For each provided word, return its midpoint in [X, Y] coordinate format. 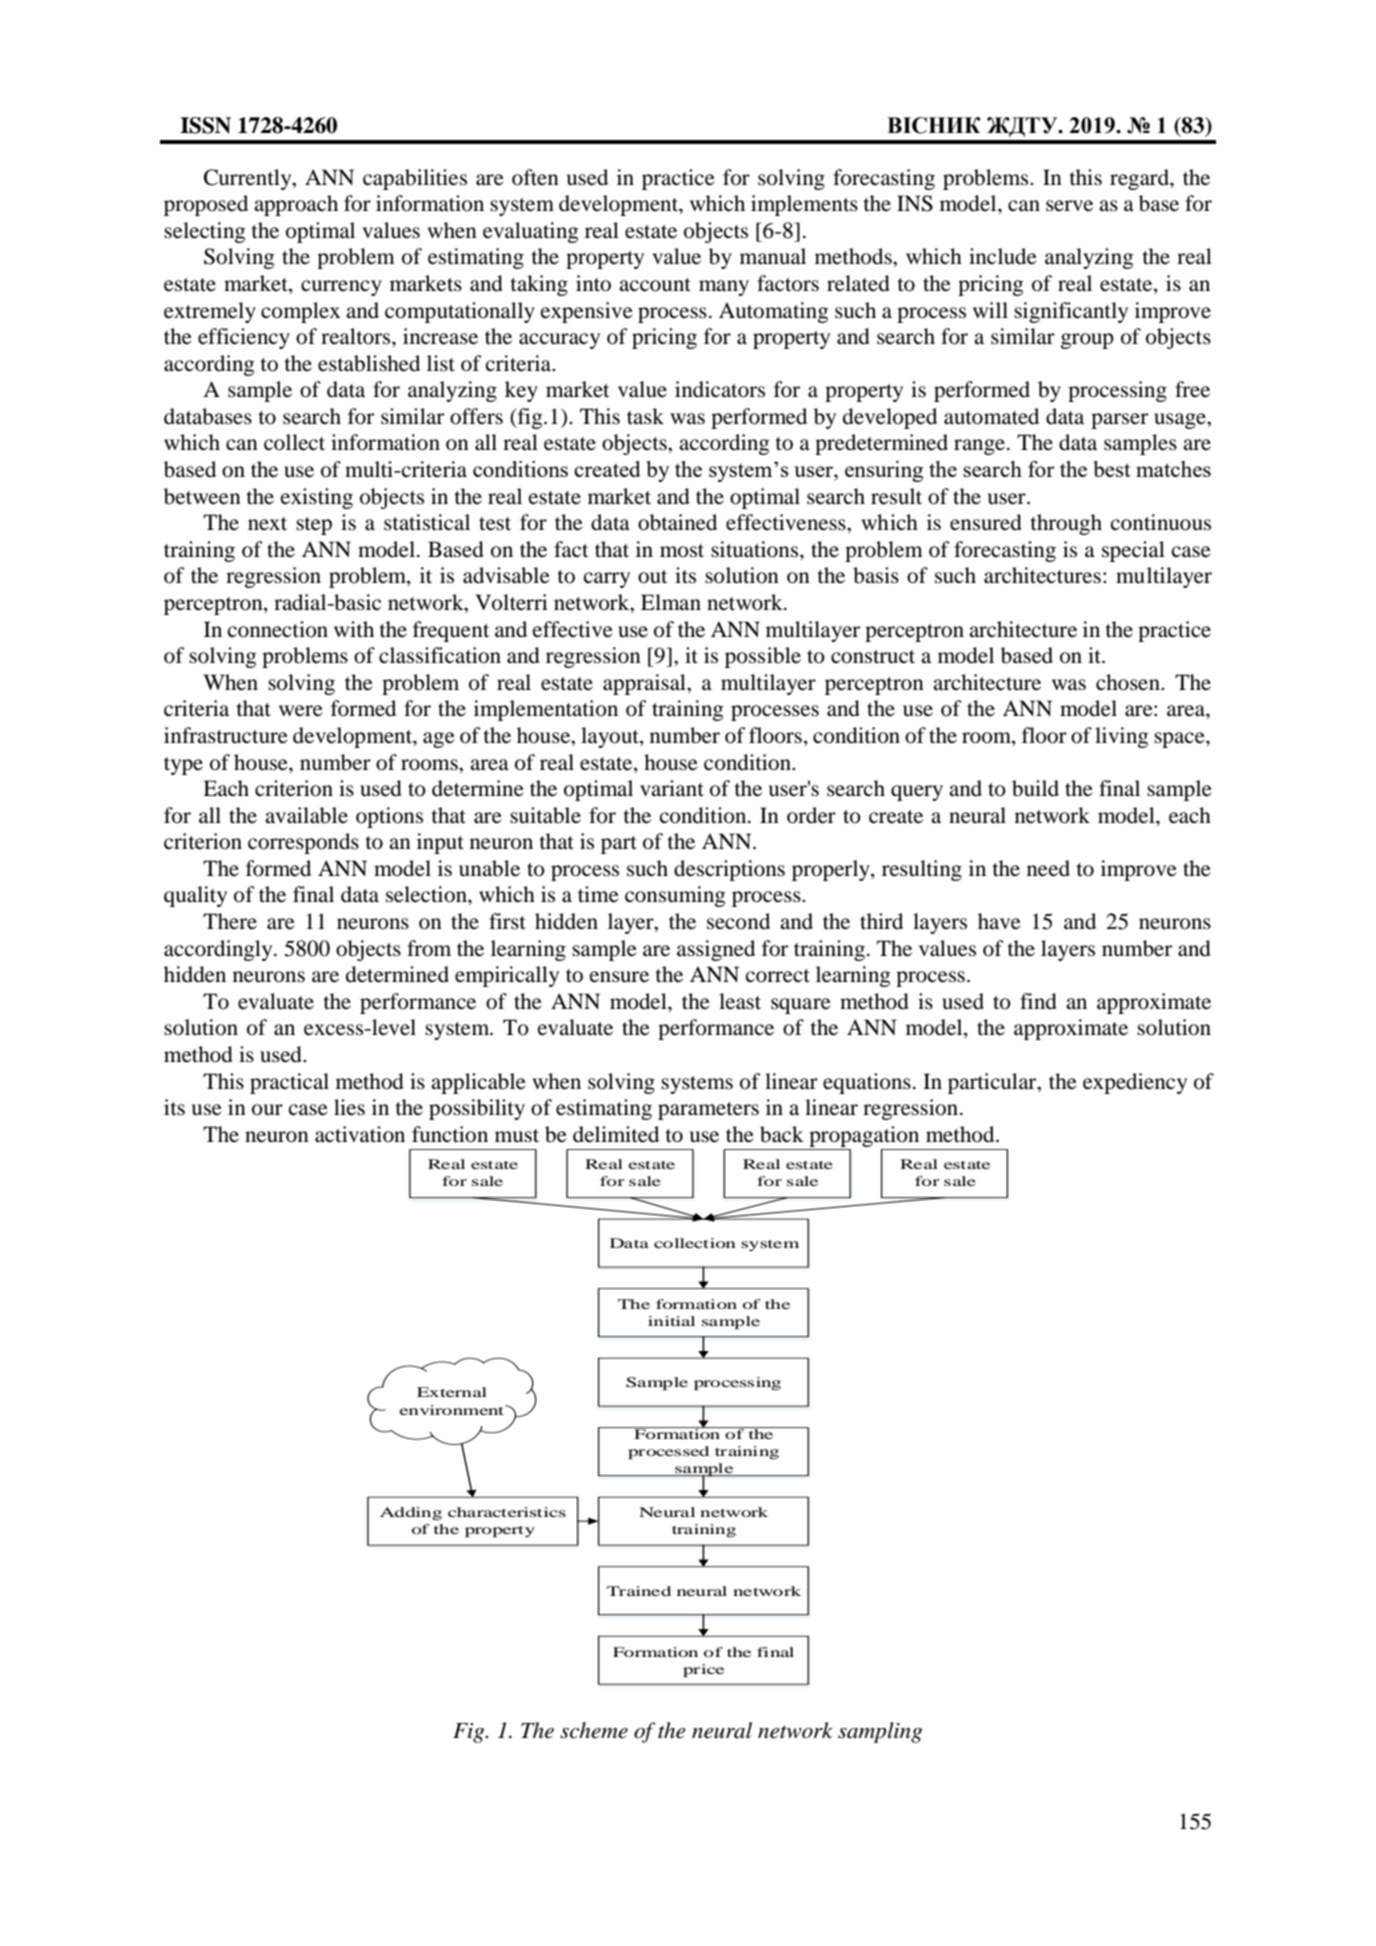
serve [1069, 206]
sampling [880, 1732]
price [703, 1670]
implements [804, 205]
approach [296, 205]
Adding [411, 1513]
